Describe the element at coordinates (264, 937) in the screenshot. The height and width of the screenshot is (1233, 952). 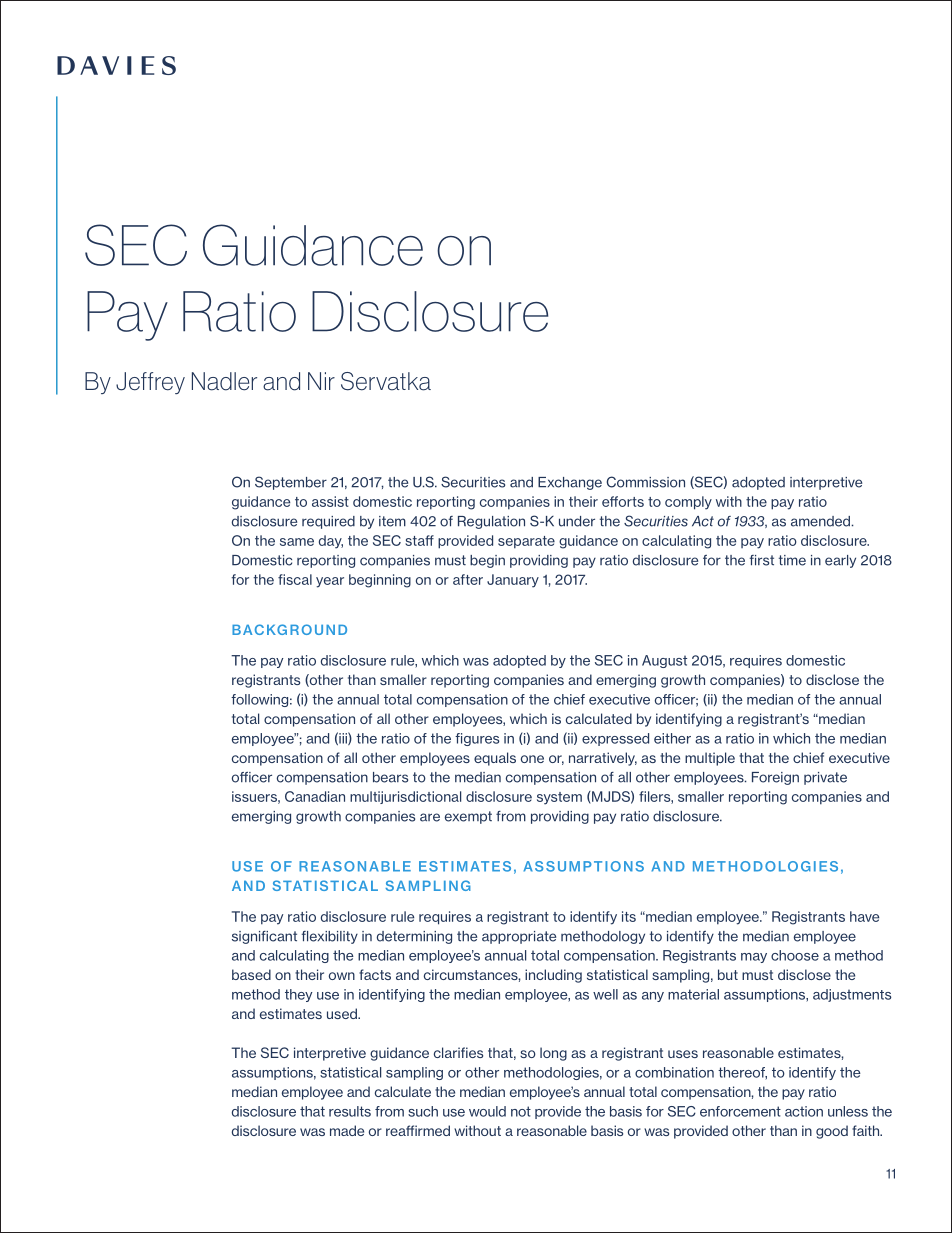
I see `significant` at that location.
